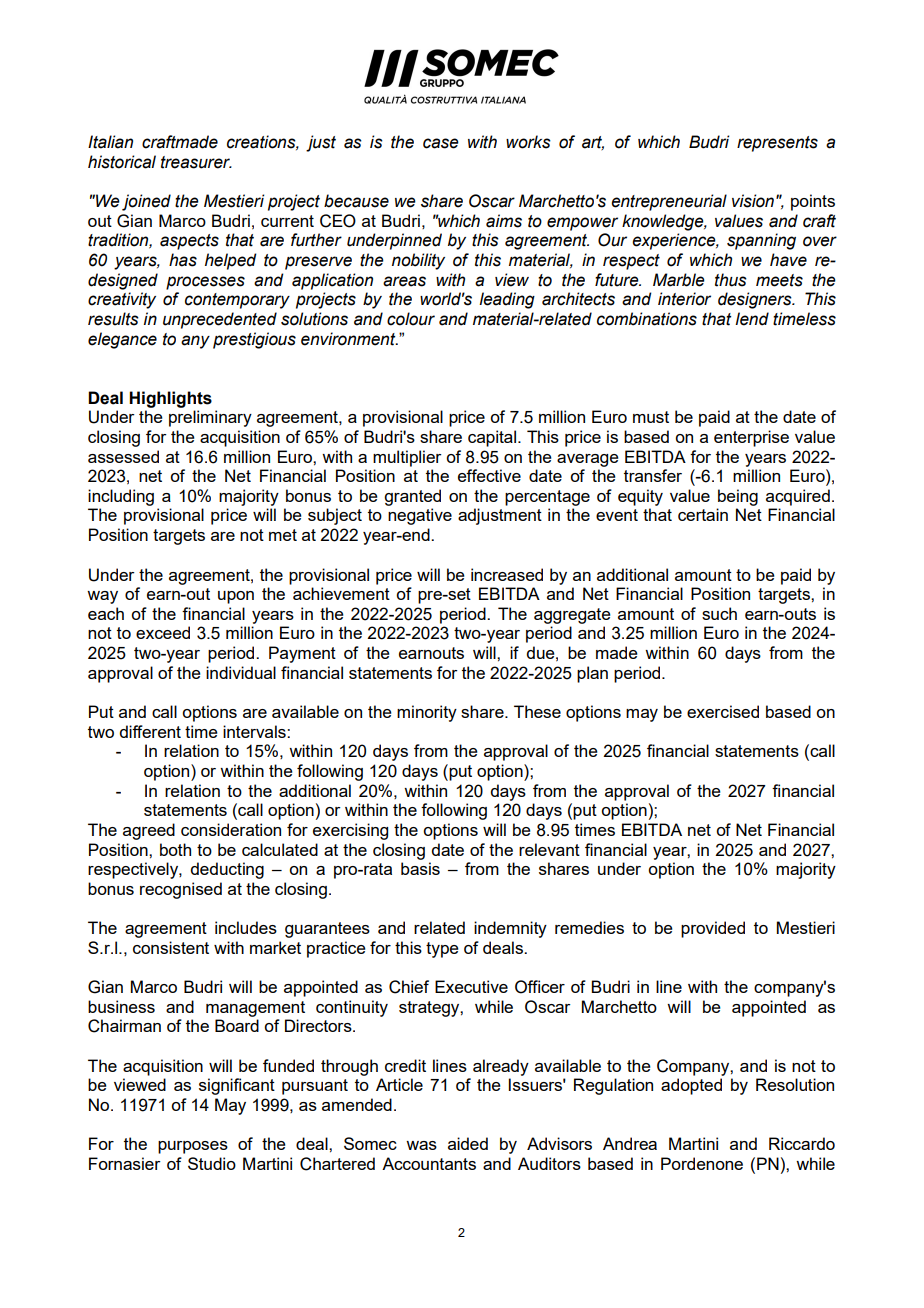  I want to click on exceed, so click(163, 632).
